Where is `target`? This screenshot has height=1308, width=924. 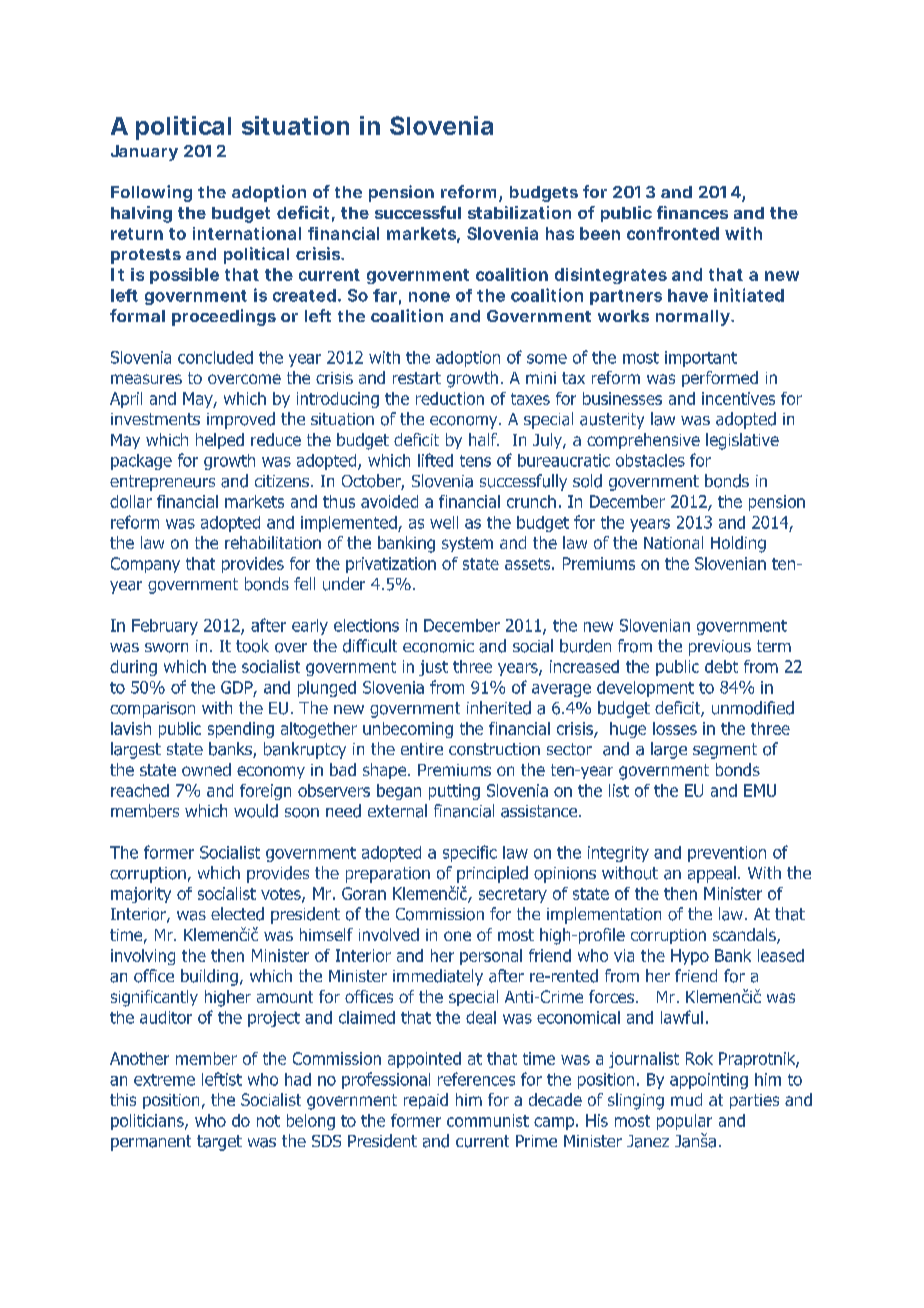 target is located at coordinates (219, 1143).
